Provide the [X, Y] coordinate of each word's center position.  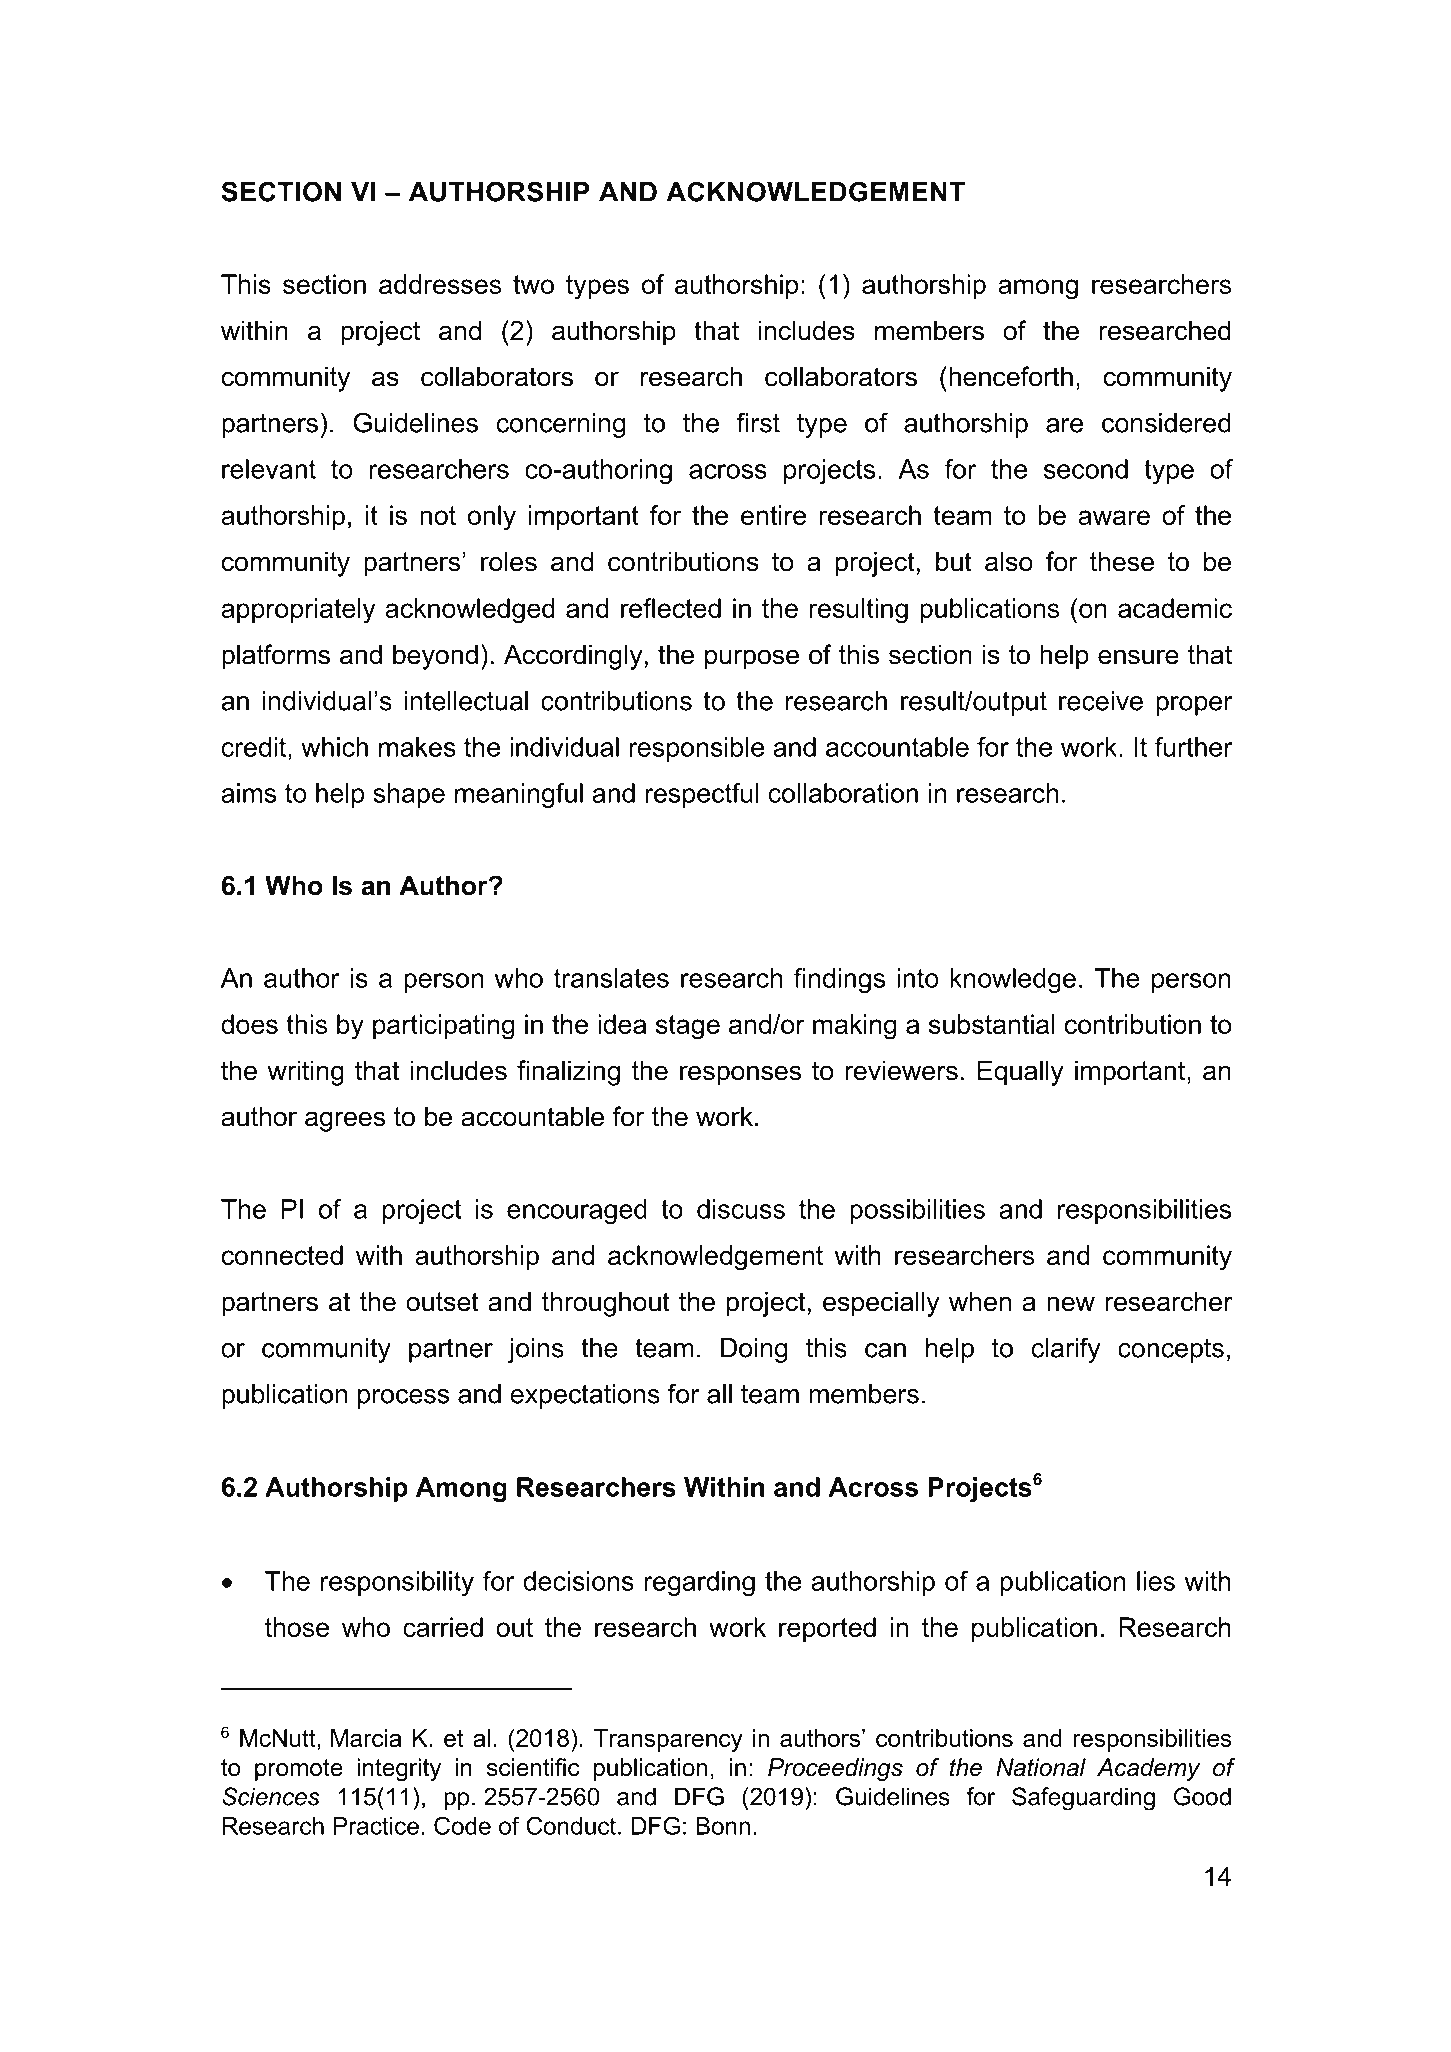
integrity [399, 1769]
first [758, 422]
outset [442, 1302]
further [1194, 747]
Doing [754, 1350]
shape [409, 795]
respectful [702, 795]
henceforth [1011, 376]
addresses [440, 284]
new [1071, 1304]
